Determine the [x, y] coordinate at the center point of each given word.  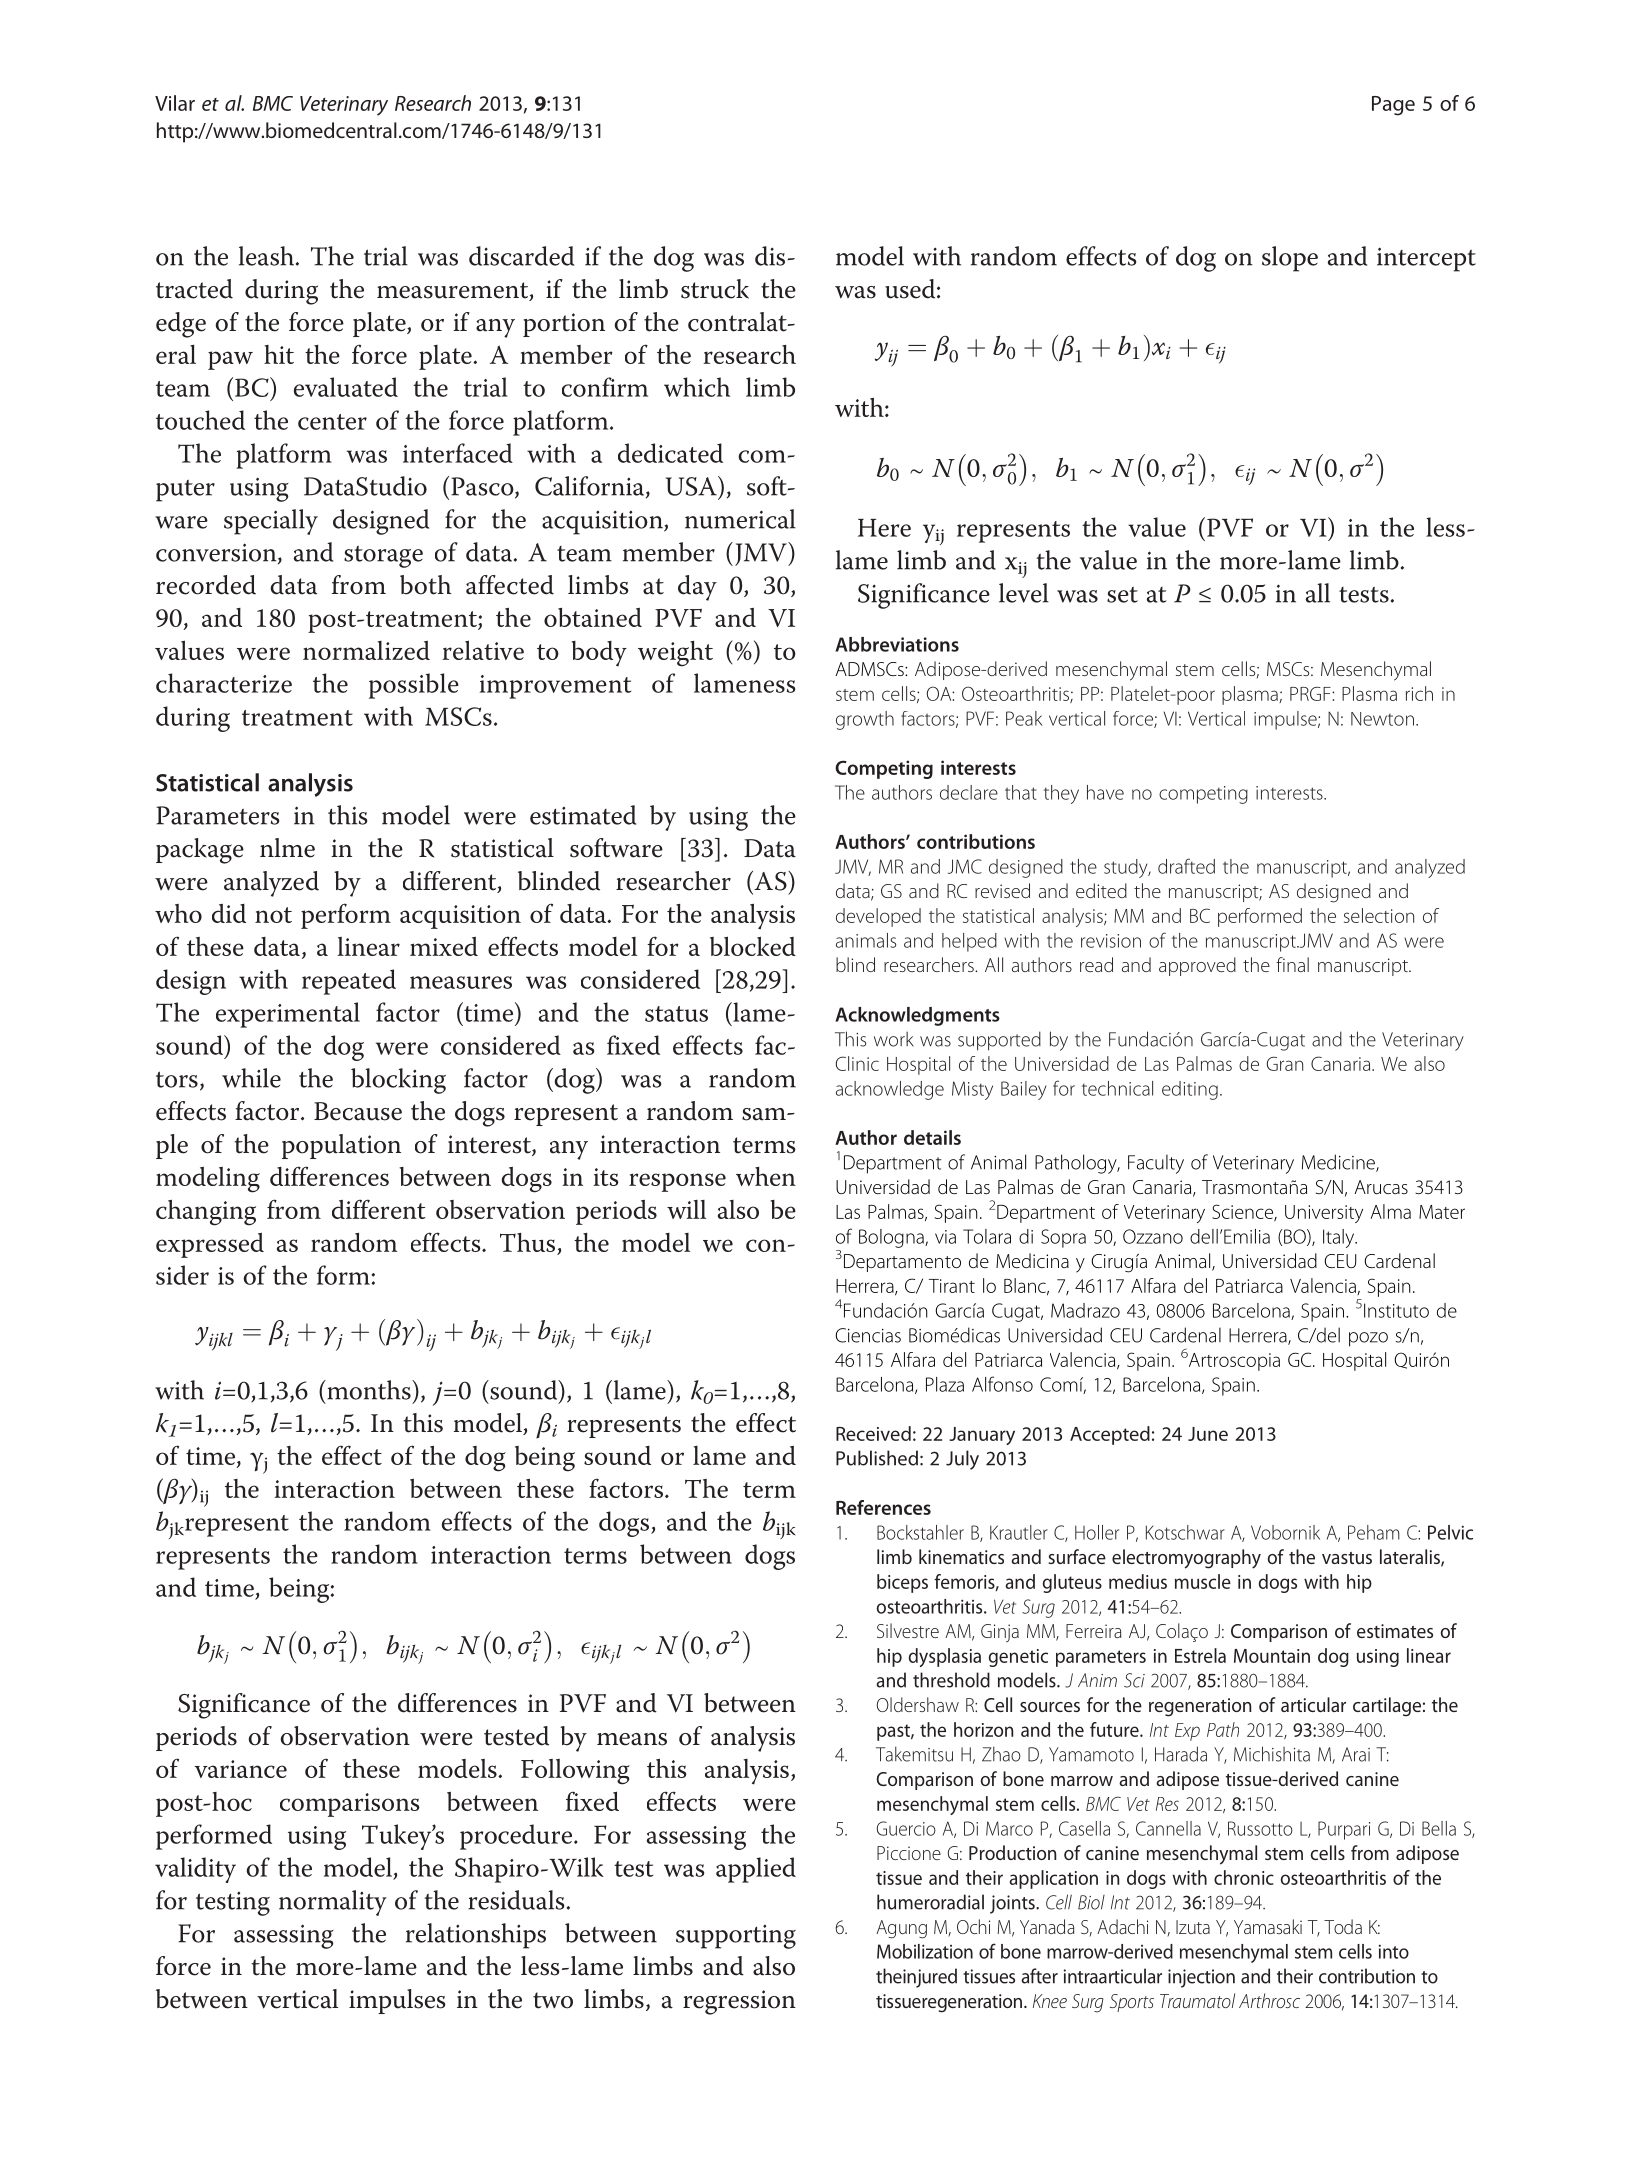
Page [1393, 106]
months [369, 1390]
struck [715, 289]
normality [333, 1903]
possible [414, 686]
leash [268, 256]
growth [865, 720]
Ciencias [868, 1335]
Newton [1382, 719]
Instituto [1396, 1310]
